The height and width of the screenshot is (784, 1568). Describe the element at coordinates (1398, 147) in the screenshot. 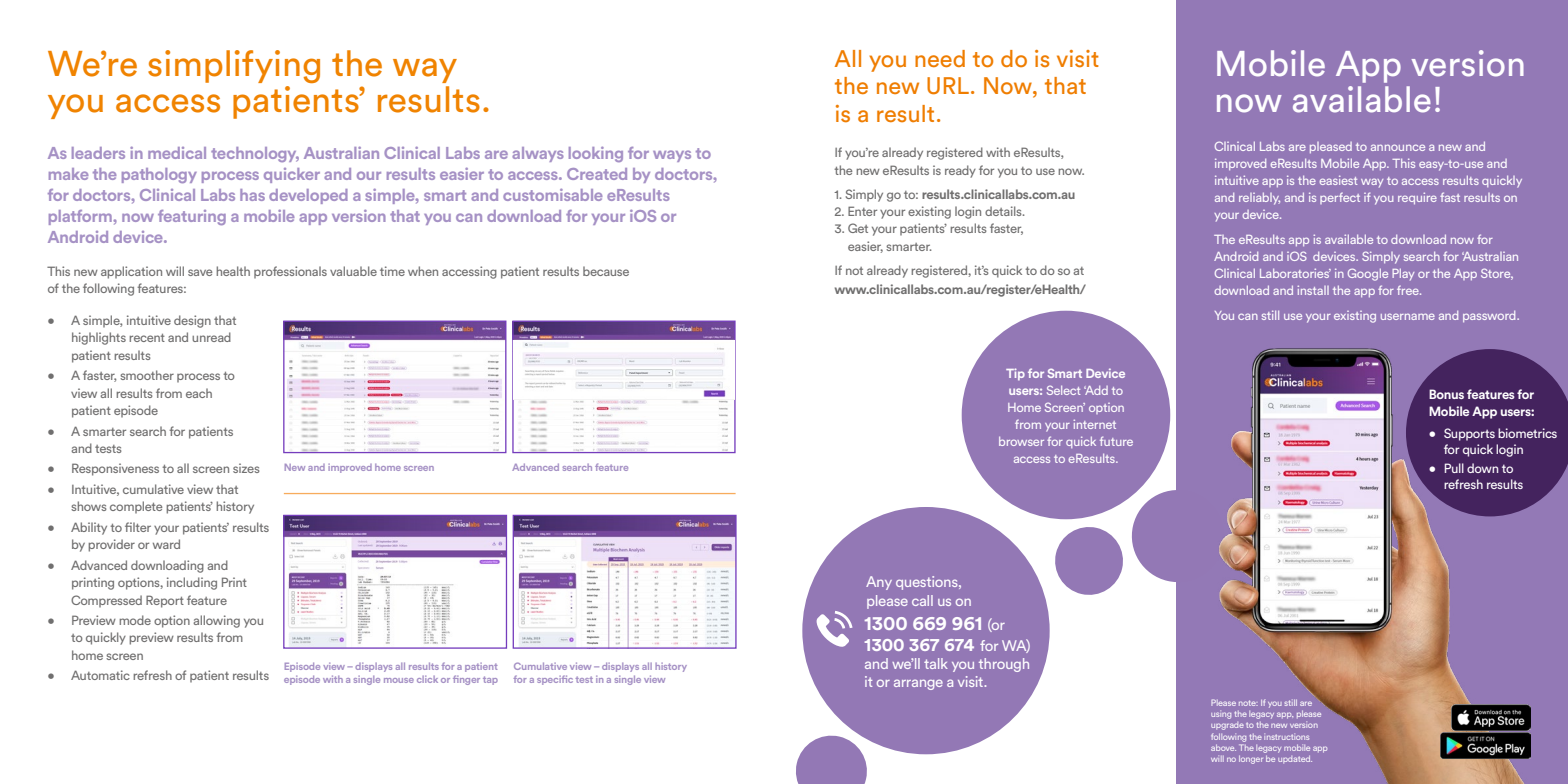

I see `announce` at that location.
